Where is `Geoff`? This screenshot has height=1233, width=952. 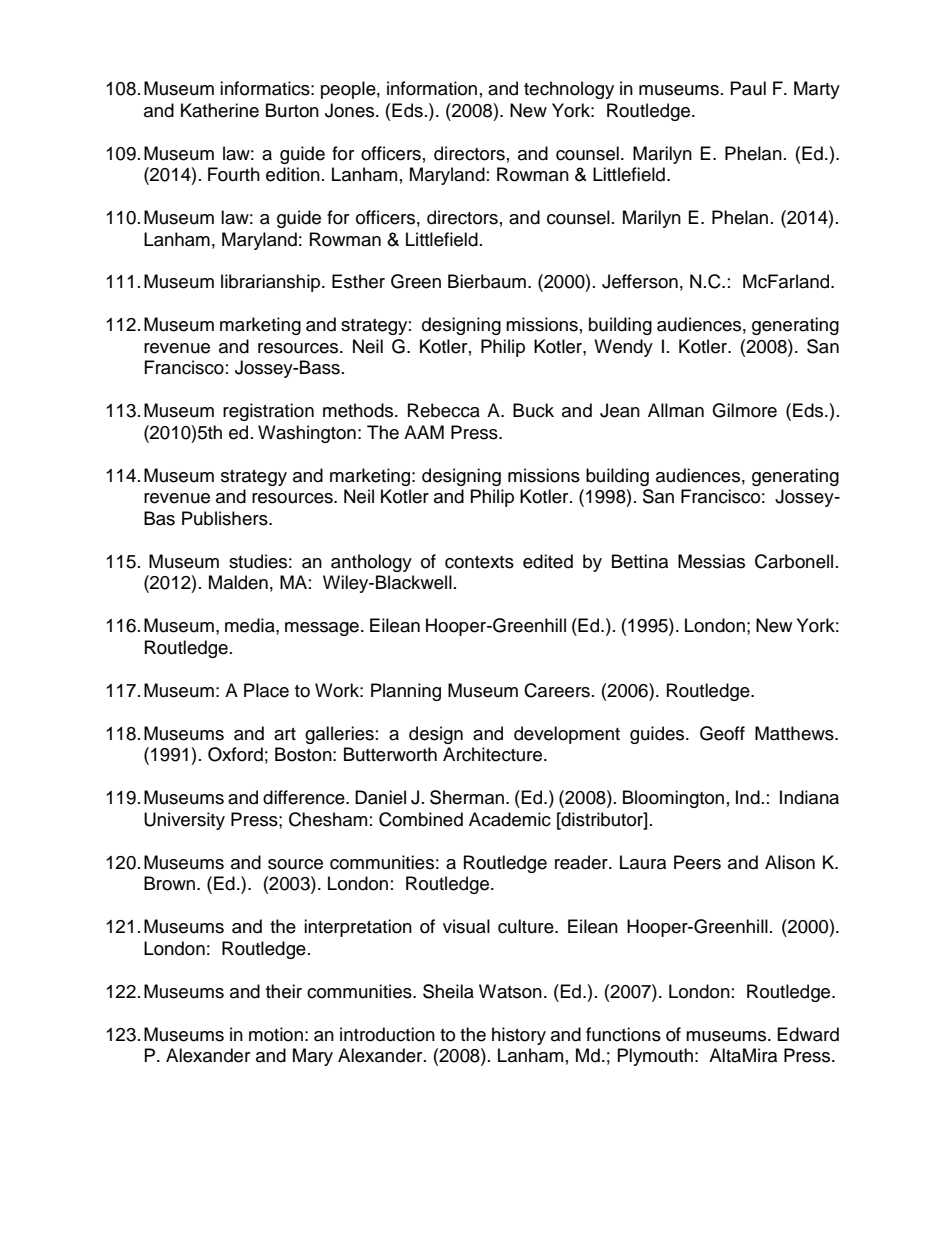
Geoff is located at coordinates (722, 733).
